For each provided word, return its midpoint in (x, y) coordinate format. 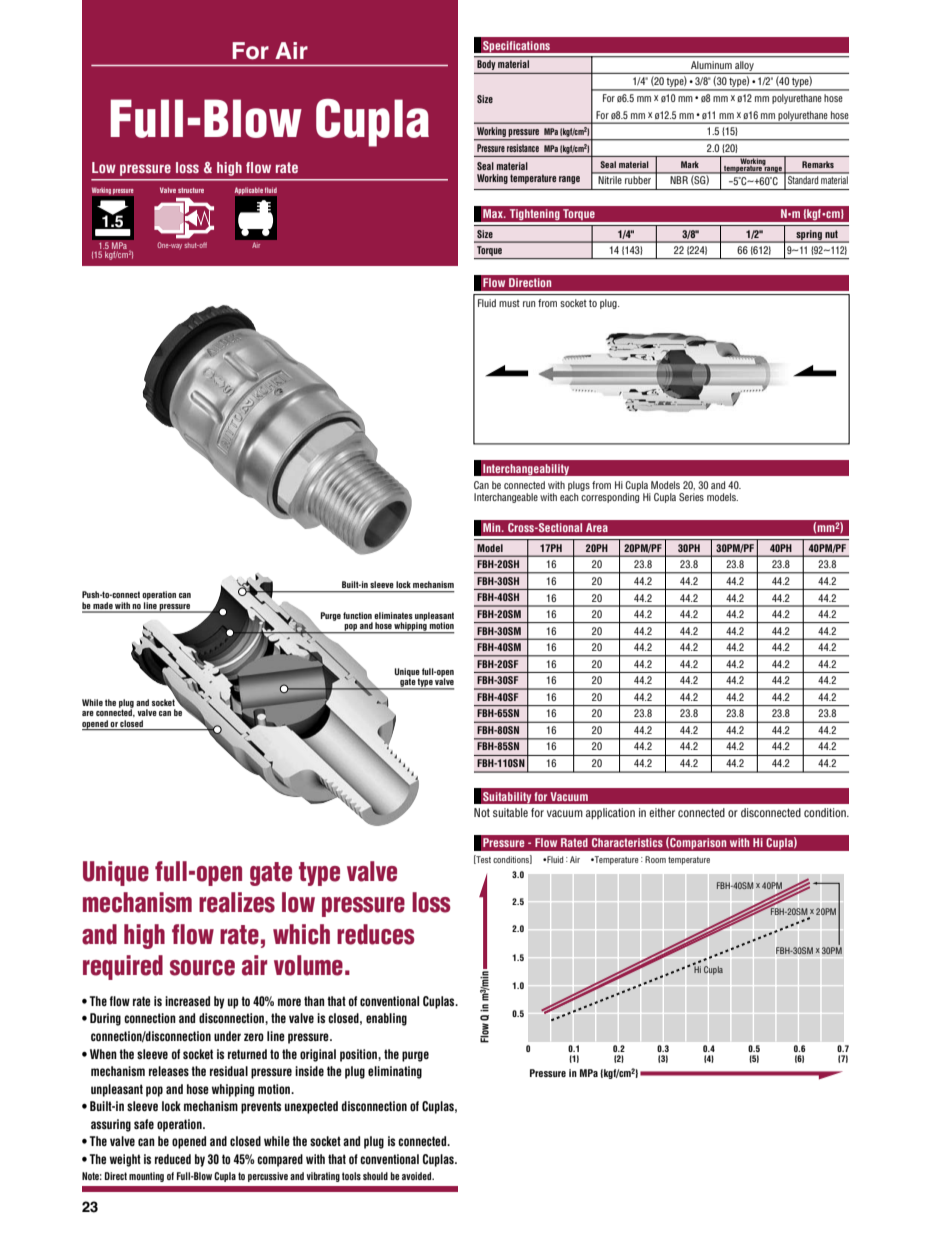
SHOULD (375, 1176)
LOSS (187, 167)
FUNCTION (357, 615)
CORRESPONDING (610, 498)
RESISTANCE (523, 148)
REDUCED (173, 1159)
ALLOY (744, 66)
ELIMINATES (393, 615)
